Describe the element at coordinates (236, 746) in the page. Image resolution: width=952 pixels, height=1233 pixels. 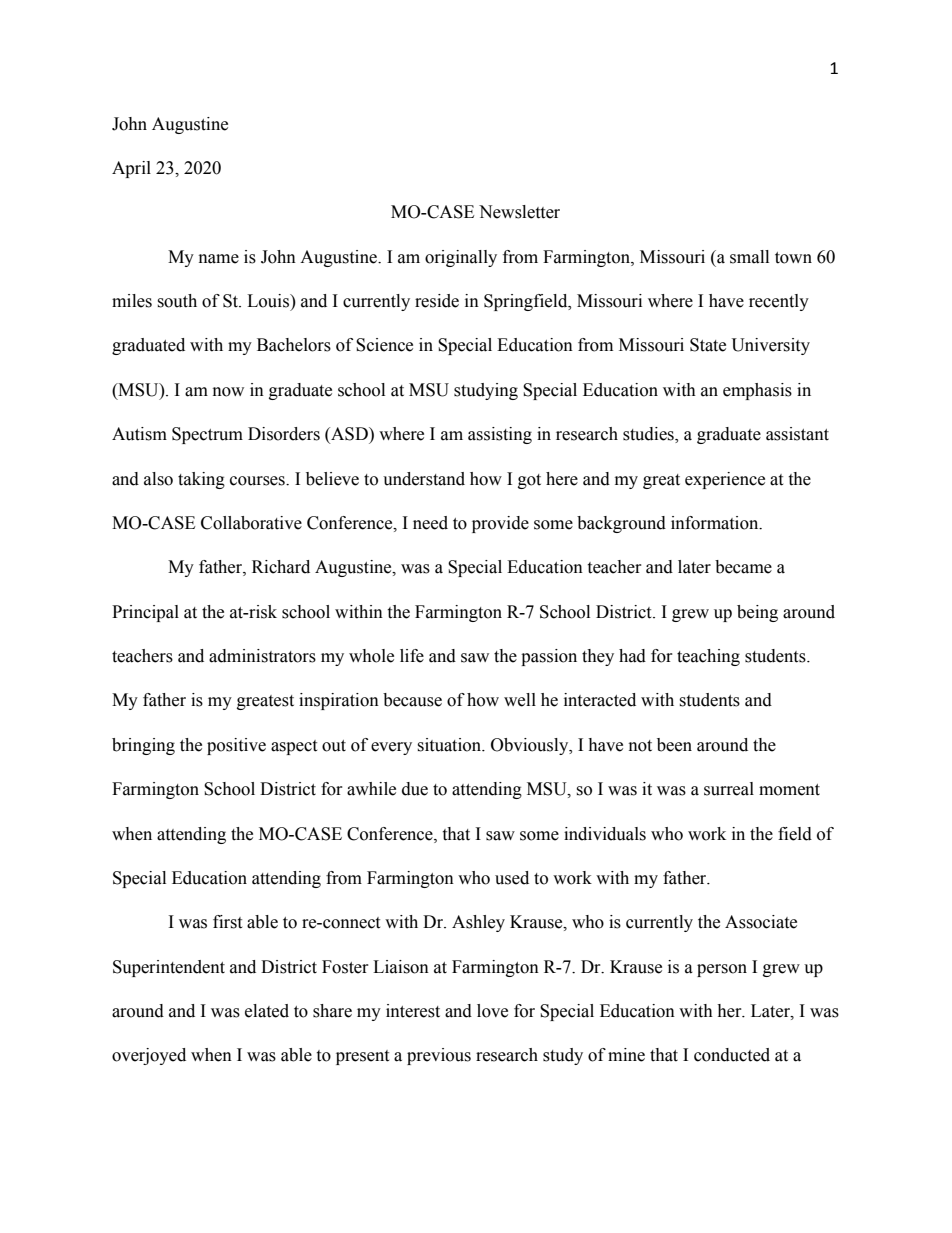
I see `positive` at that location.
